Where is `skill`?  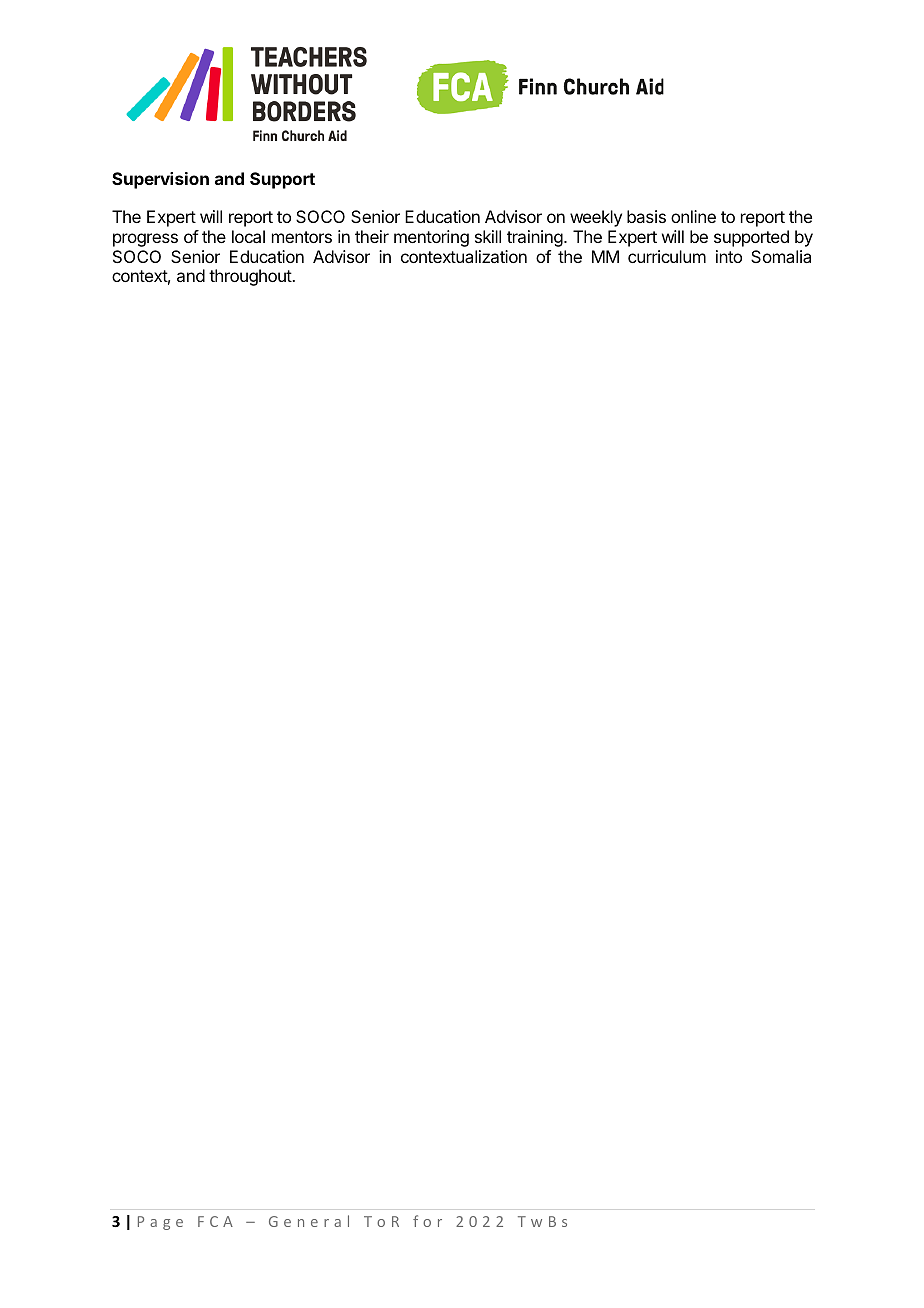
skill is located at coordinates (488, 236).
